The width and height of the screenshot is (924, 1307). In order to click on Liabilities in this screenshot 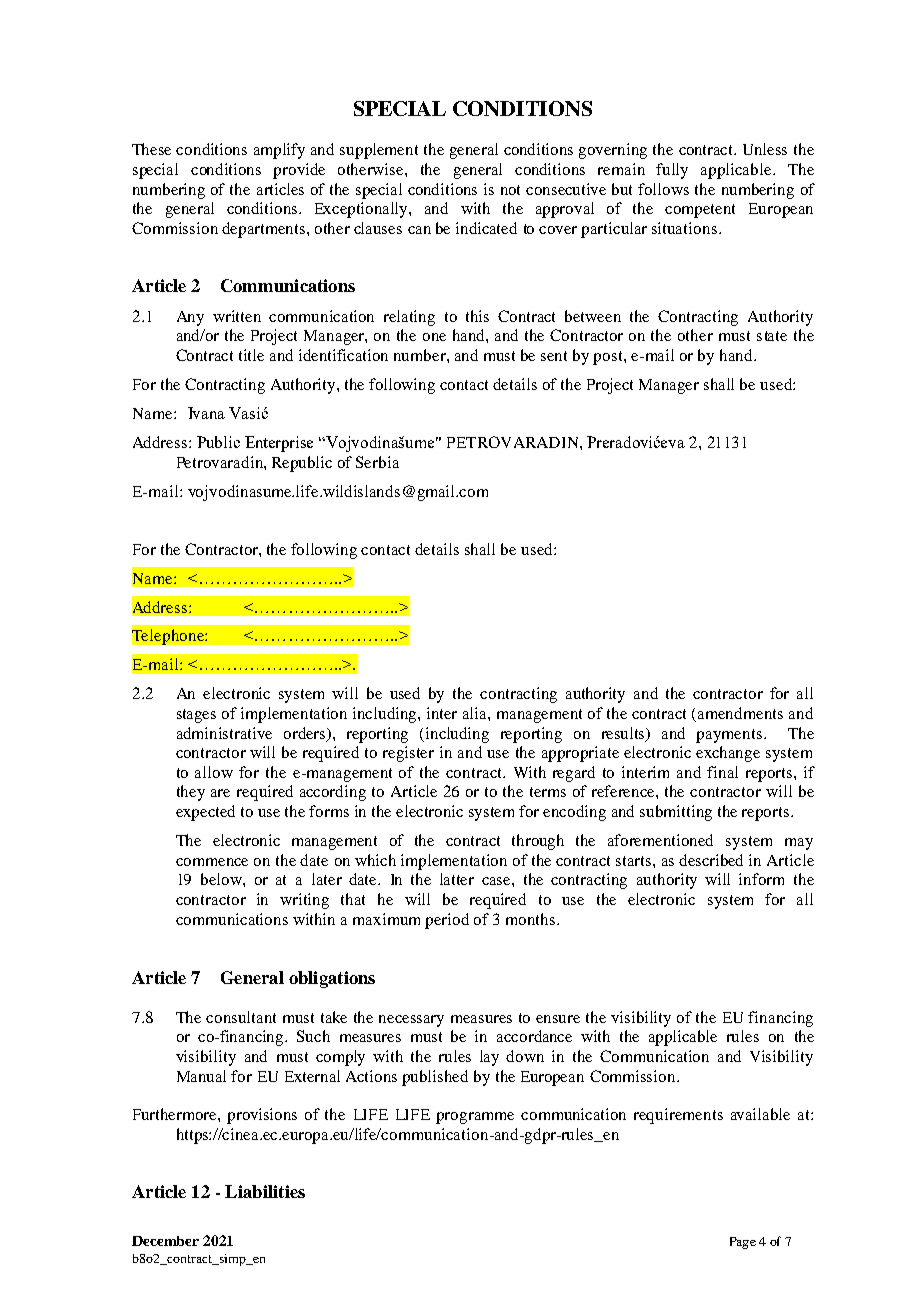, I will do `click(265, 1191)`.
